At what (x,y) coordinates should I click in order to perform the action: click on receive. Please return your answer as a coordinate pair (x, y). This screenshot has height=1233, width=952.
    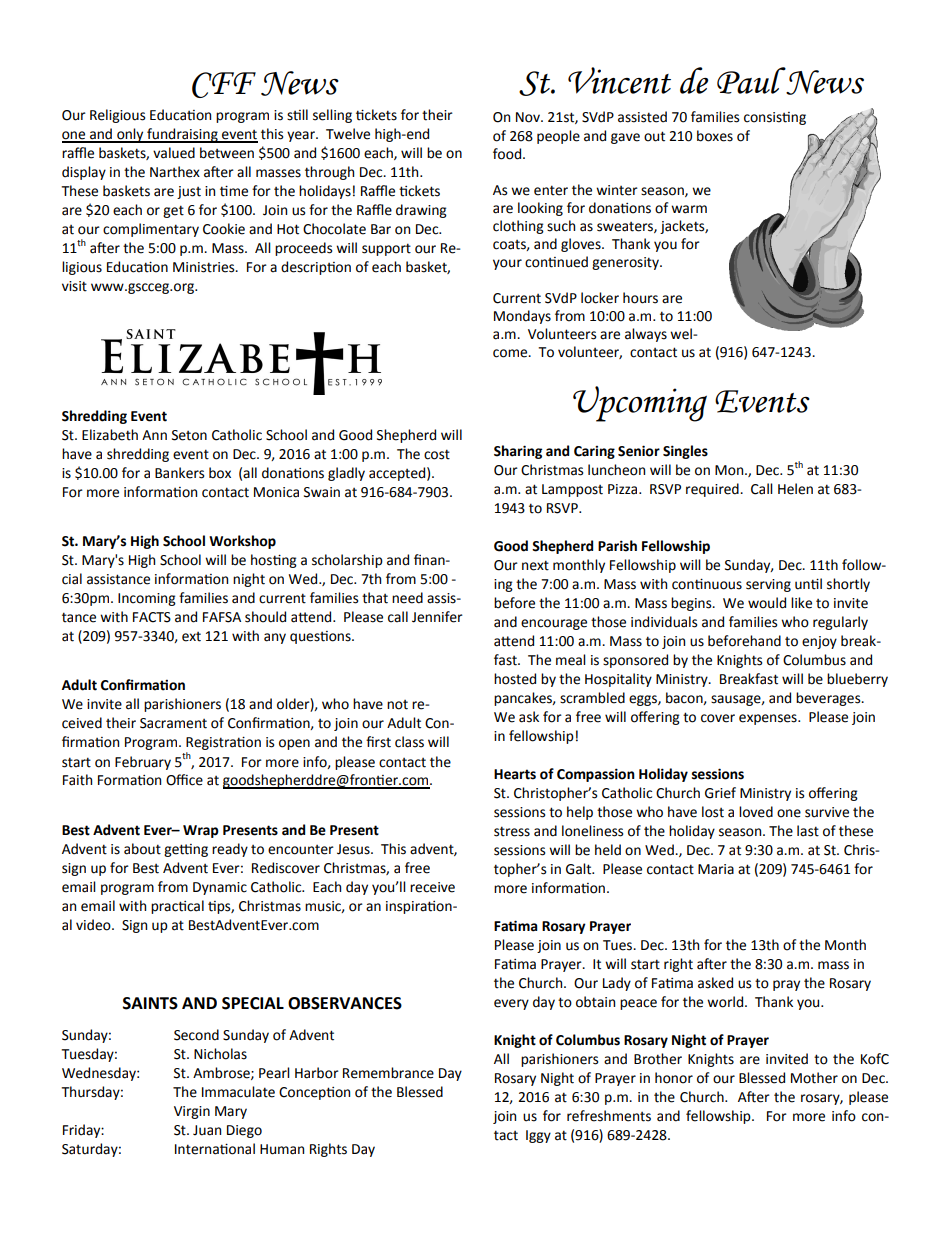
    Looking at the image, I should click on (432, 887).
